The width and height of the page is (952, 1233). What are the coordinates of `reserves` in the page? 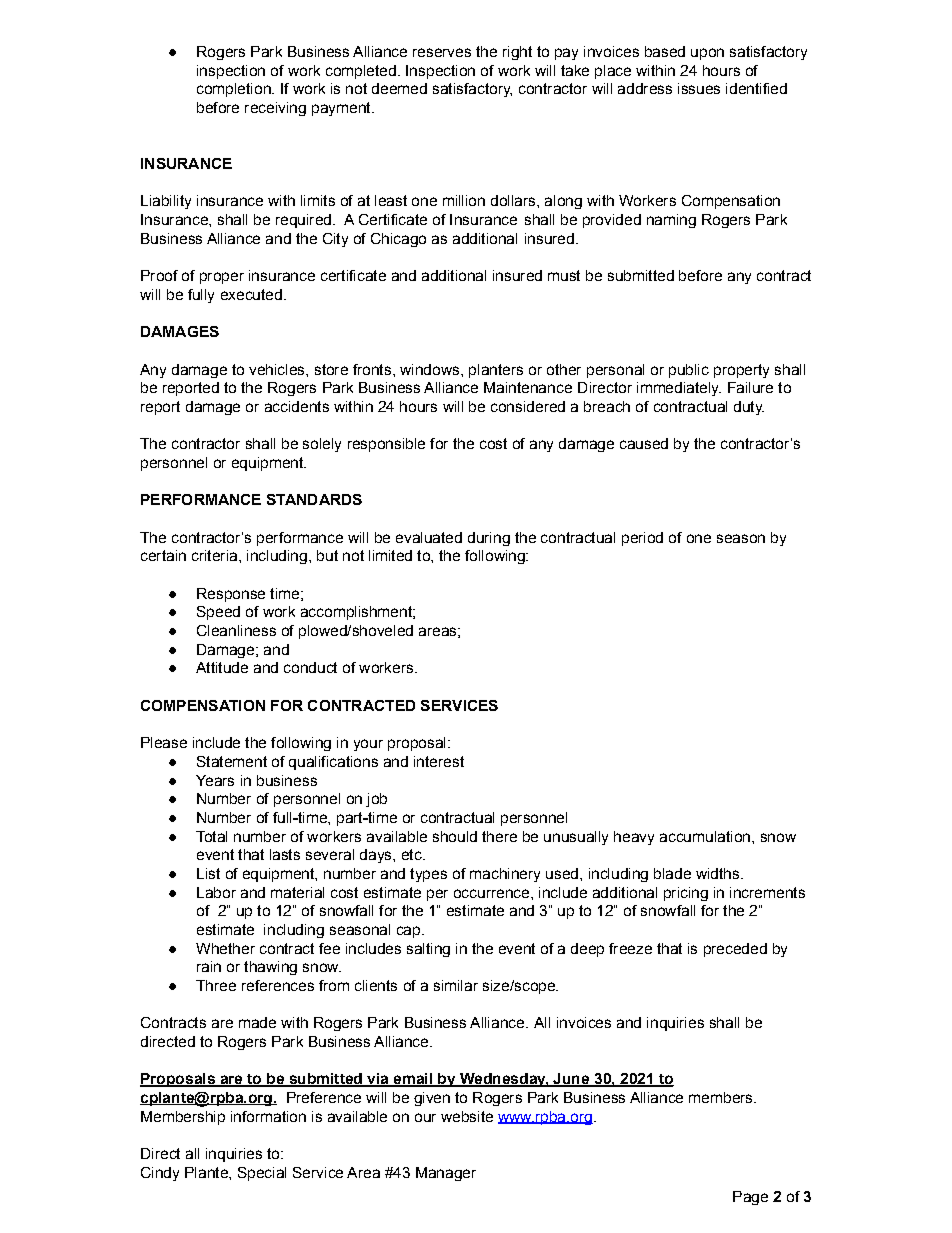 It's located at (442, 52).
